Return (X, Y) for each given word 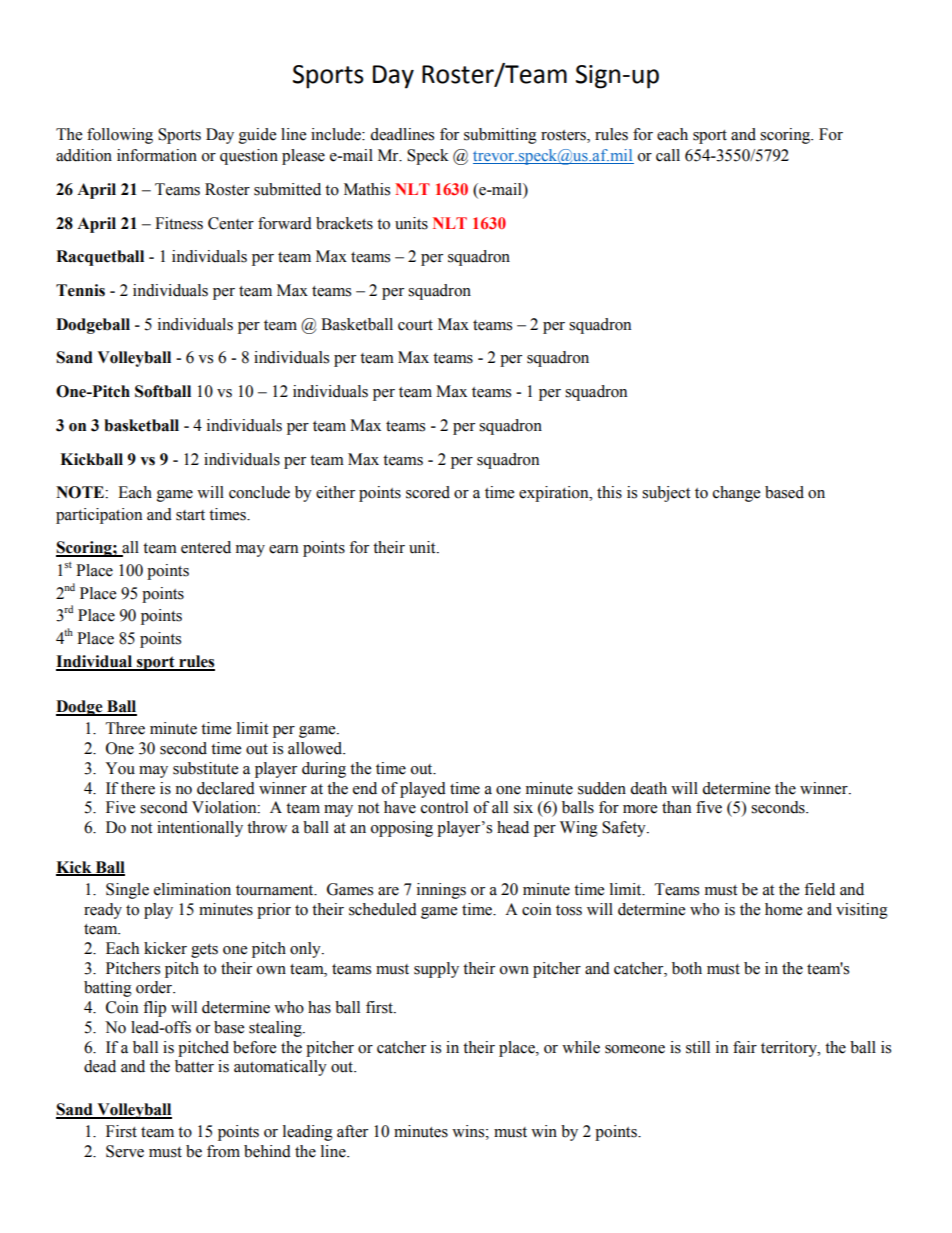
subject (666, 494)
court (415, 325)
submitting (500, 136)
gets (204, 951)
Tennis (80, 290)
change (736, 494)
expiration (555, 494)
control (444, 807)
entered (206, 547)
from (223, 1151)
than (676, 807)
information (157, 155)
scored (428, 492)
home (783, 909)
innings (441, 891)
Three (125, 728)
